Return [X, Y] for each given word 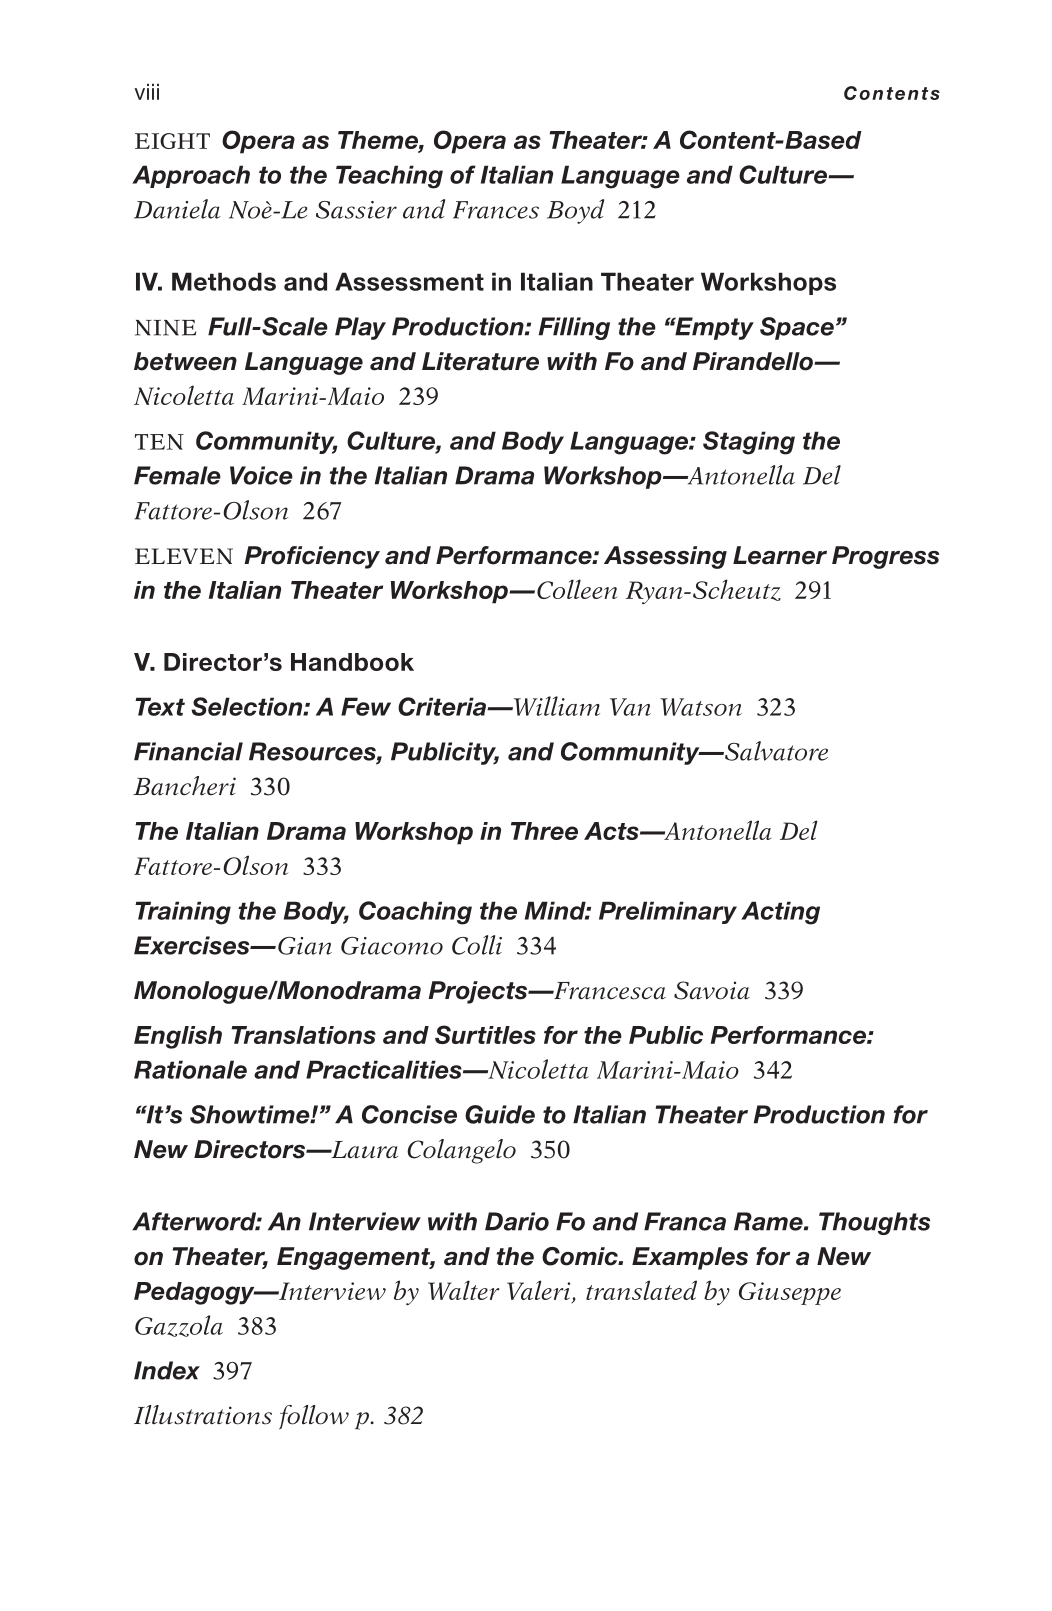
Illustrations [203, 1415]
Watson [701, 707]
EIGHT [172, 141]
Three [544, 831]
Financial [188, 751]
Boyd [575, 211]
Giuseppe [790, 1293]
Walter [464, 1290]
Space [797, 328]
